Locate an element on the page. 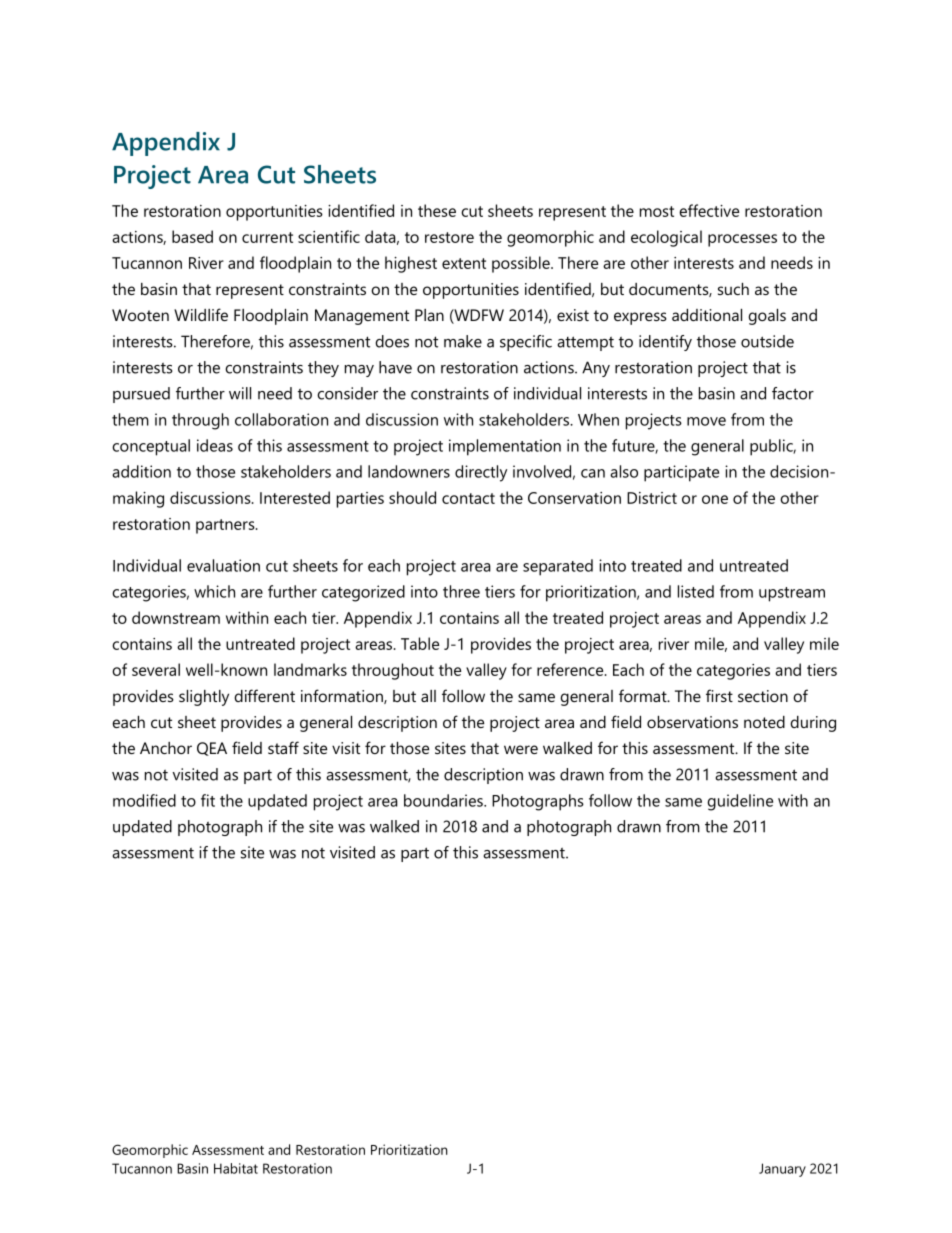  fit is located at coordinates (208, 800).
